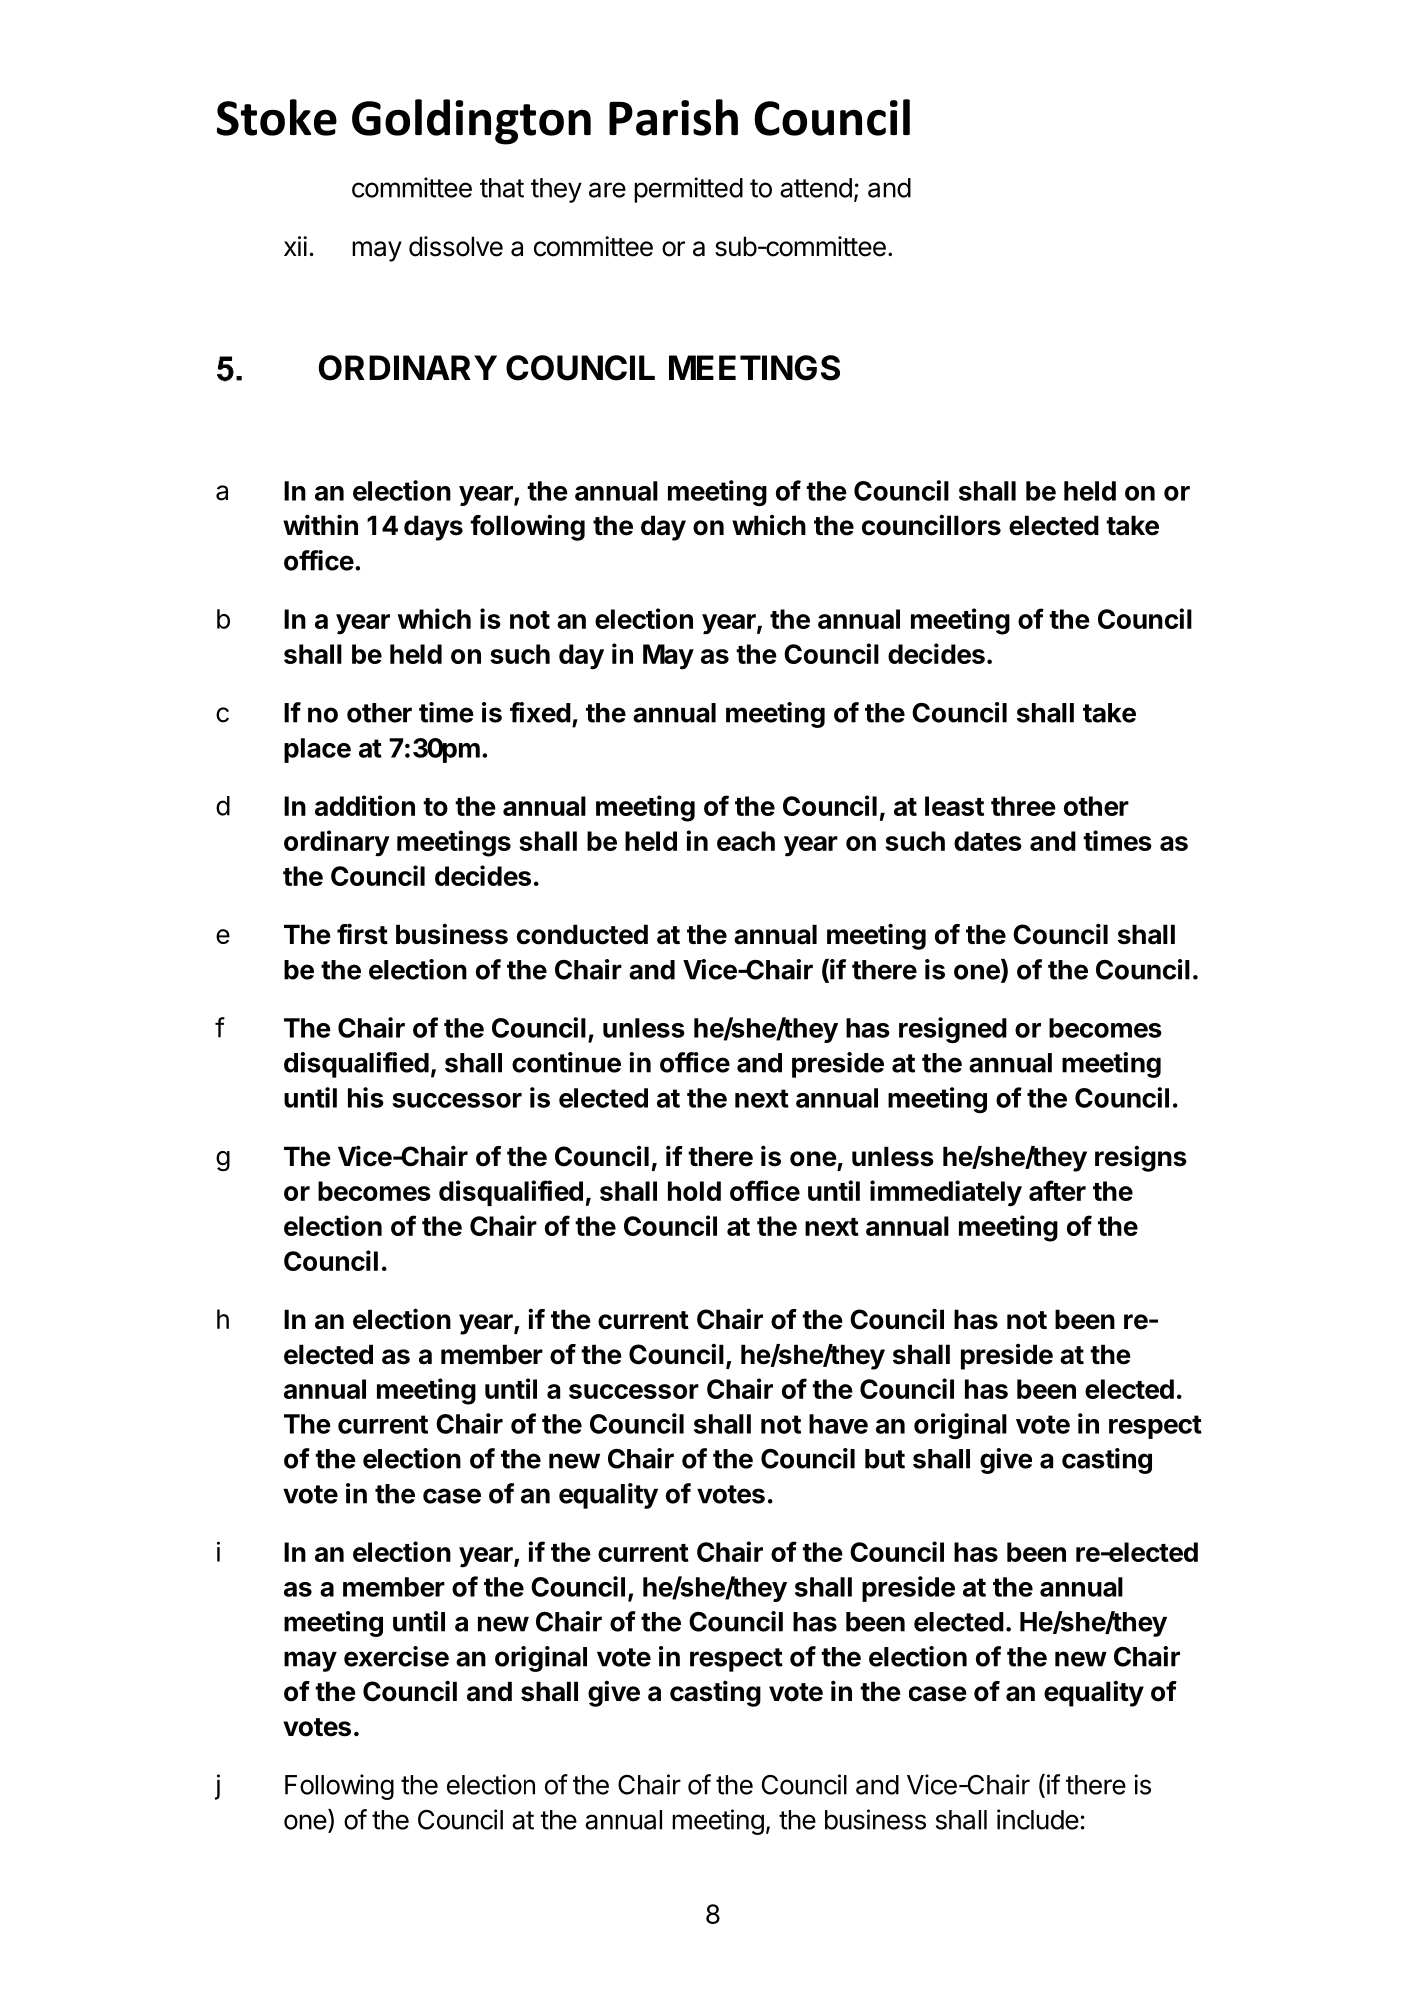 Image resolution: width=1424 pixels, height=2014 pixels. I want to click on his, so click(366, 1097).
